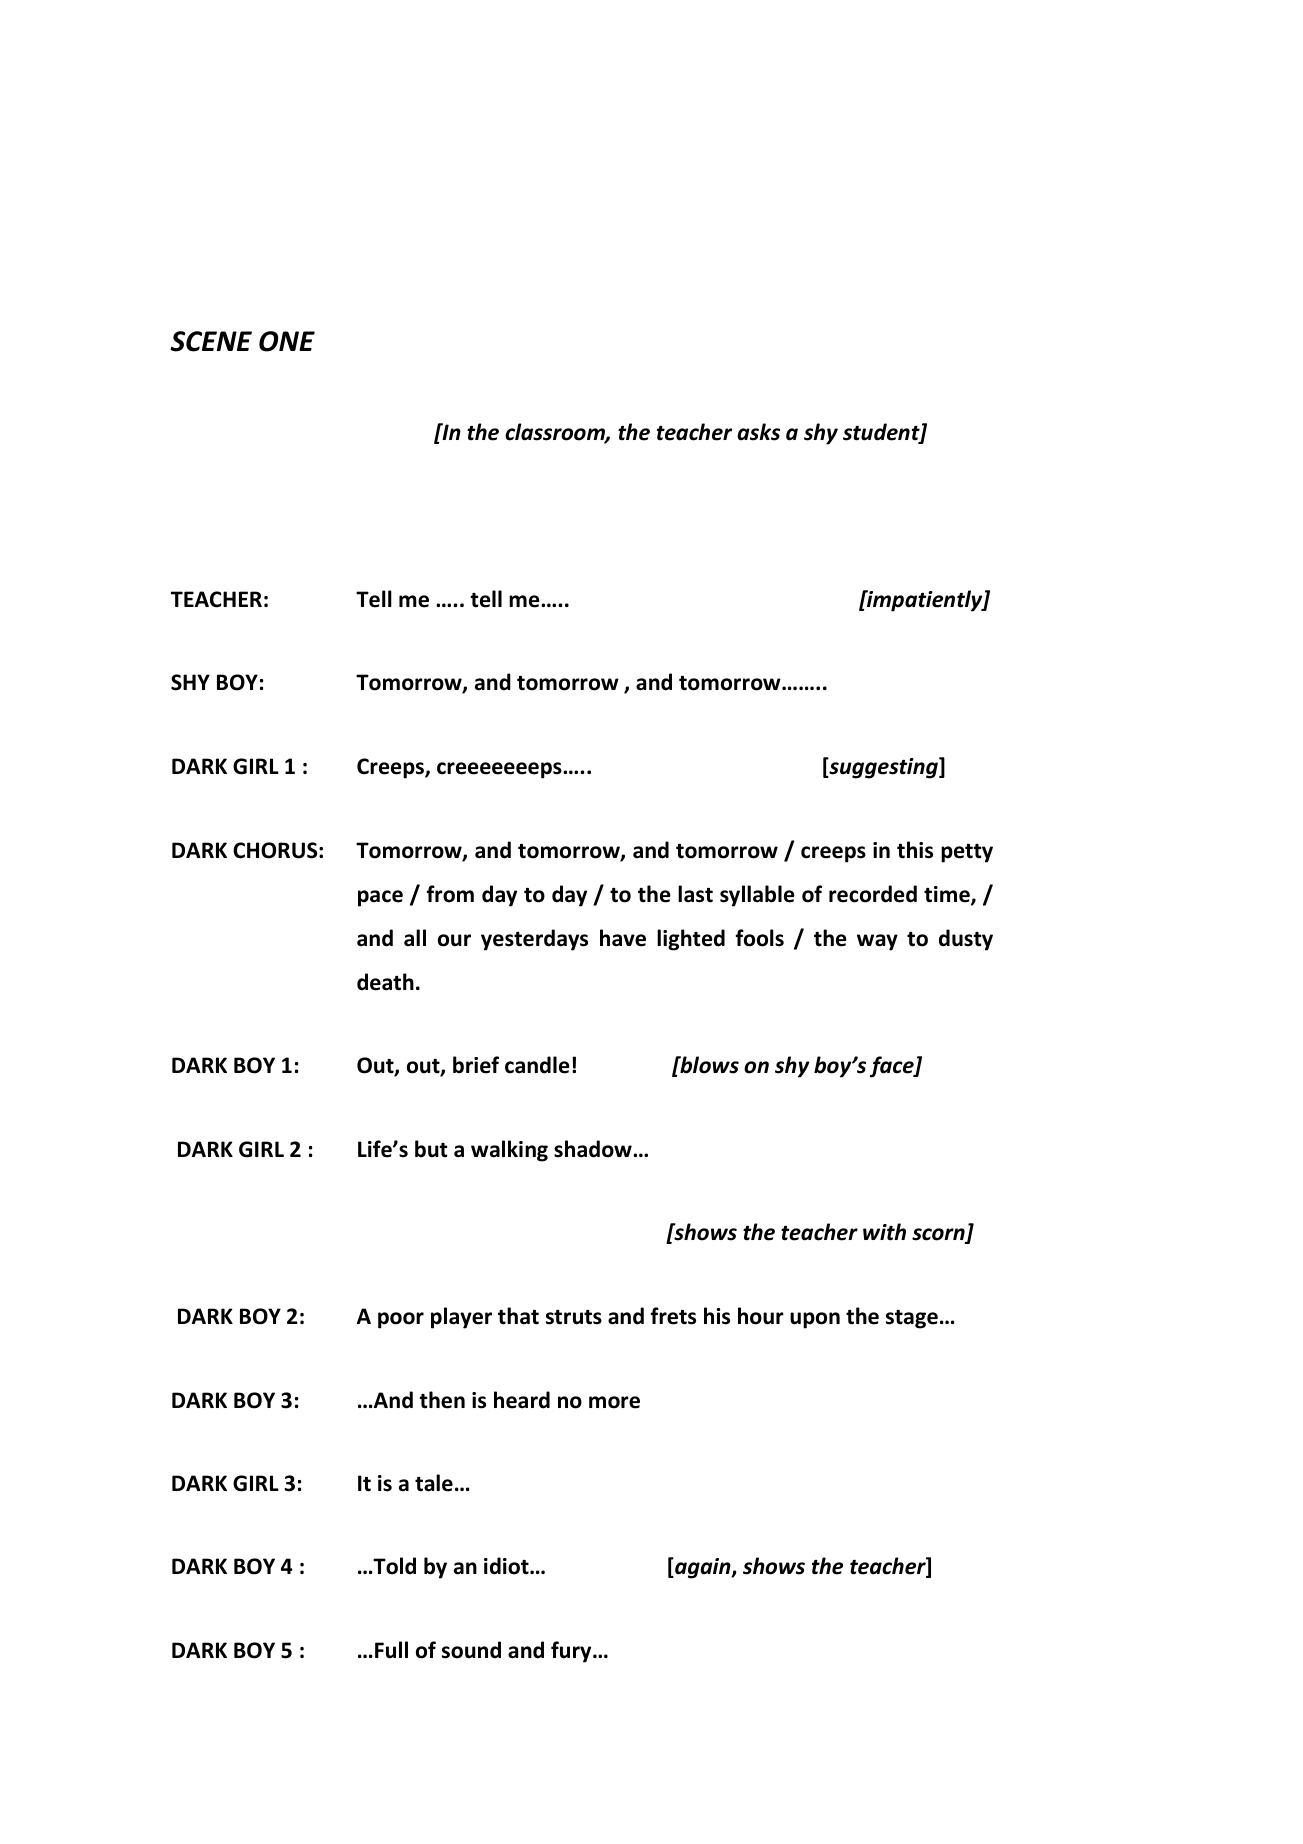 The image size is (1303, 1844). Describe the element at coordinates (391, 1650) in the screenshot. I see `Full` at that location.
